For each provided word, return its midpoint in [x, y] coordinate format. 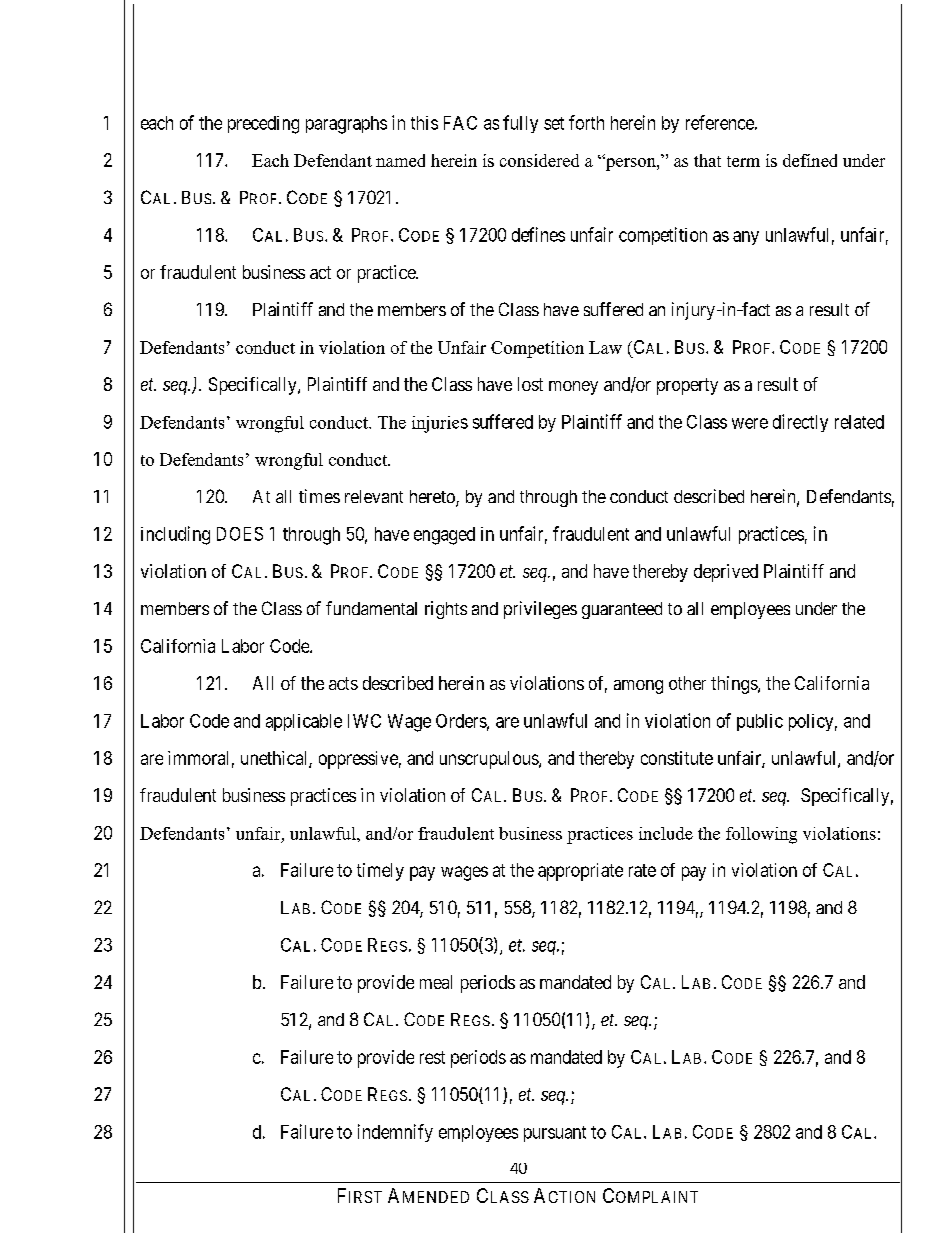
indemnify [395, 1133]
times [319, 496]
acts [343, 683]
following [761, 835]
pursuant [555, 1134]
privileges [540, 610]
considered [539, 160]
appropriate [580, 872]
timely [380, 872]
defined [810, 160]
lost [530, 384]
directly [800, 423]
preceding [263, 125]
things [735, 685]
